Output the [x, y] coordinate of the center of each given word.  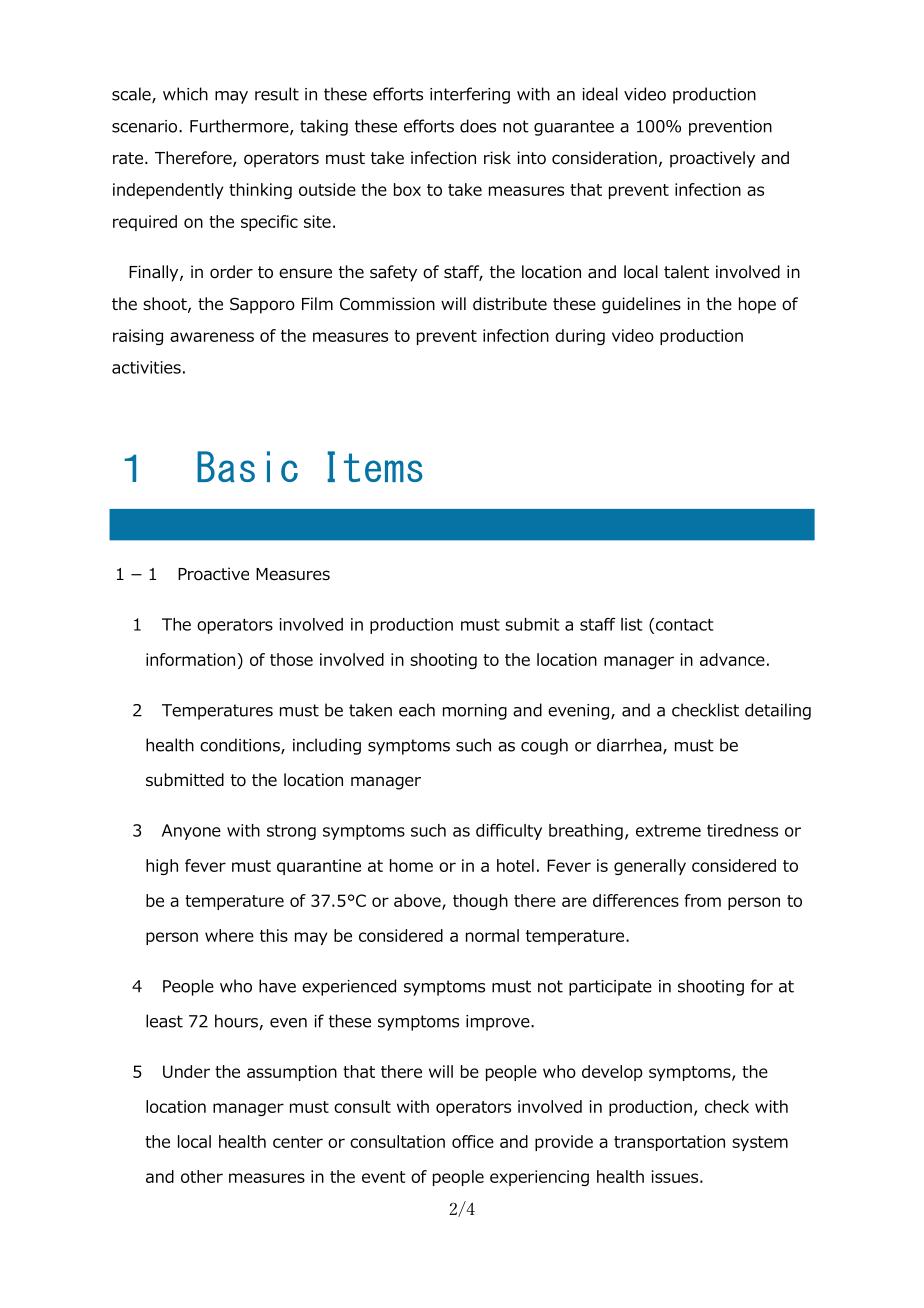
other [202, 1176]
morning [475, 712]
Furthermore [240, 127]
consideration [604, 158]
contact [683, 625]
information [190, 659]
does [478, 126]
